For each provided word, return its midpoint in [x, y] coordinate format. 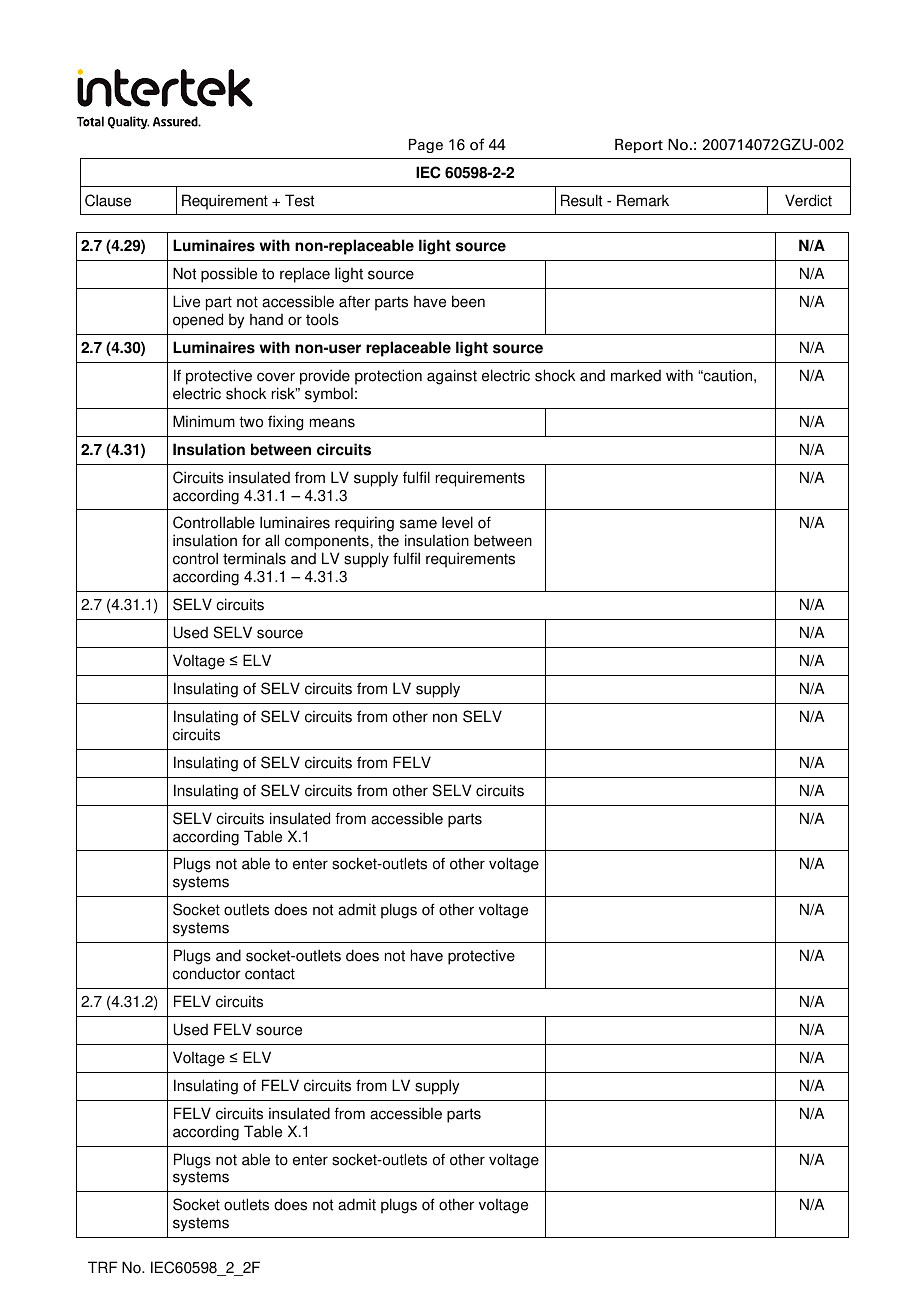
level [457, 522]
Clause [108, 200]
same [418, 524]
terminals [254, 558]
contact [270, 974]
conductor [207, 973]
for [251, 540]
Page [426, 146]
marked [636, 375]
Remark [643, 200]
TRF [103, 1267]
